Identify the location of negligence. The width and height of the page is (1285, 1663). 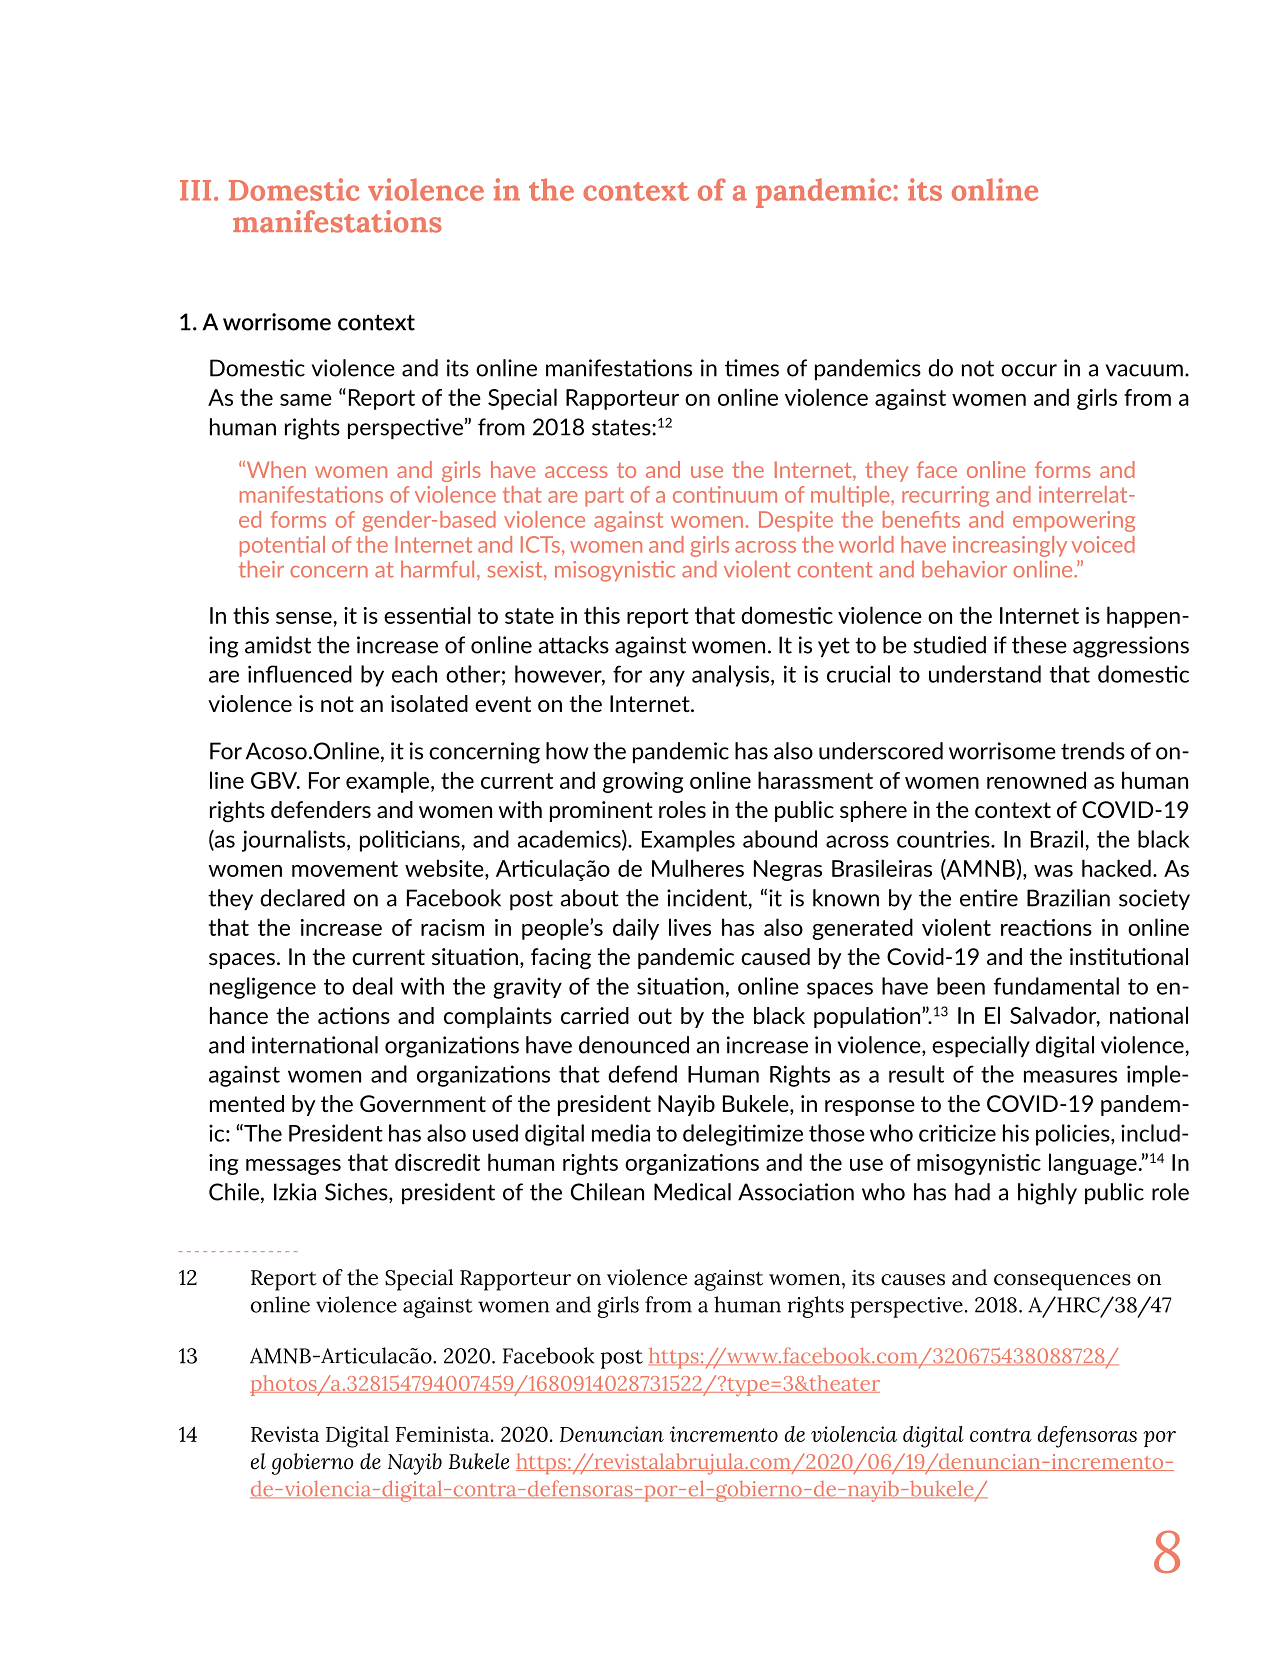
(263, 988).
